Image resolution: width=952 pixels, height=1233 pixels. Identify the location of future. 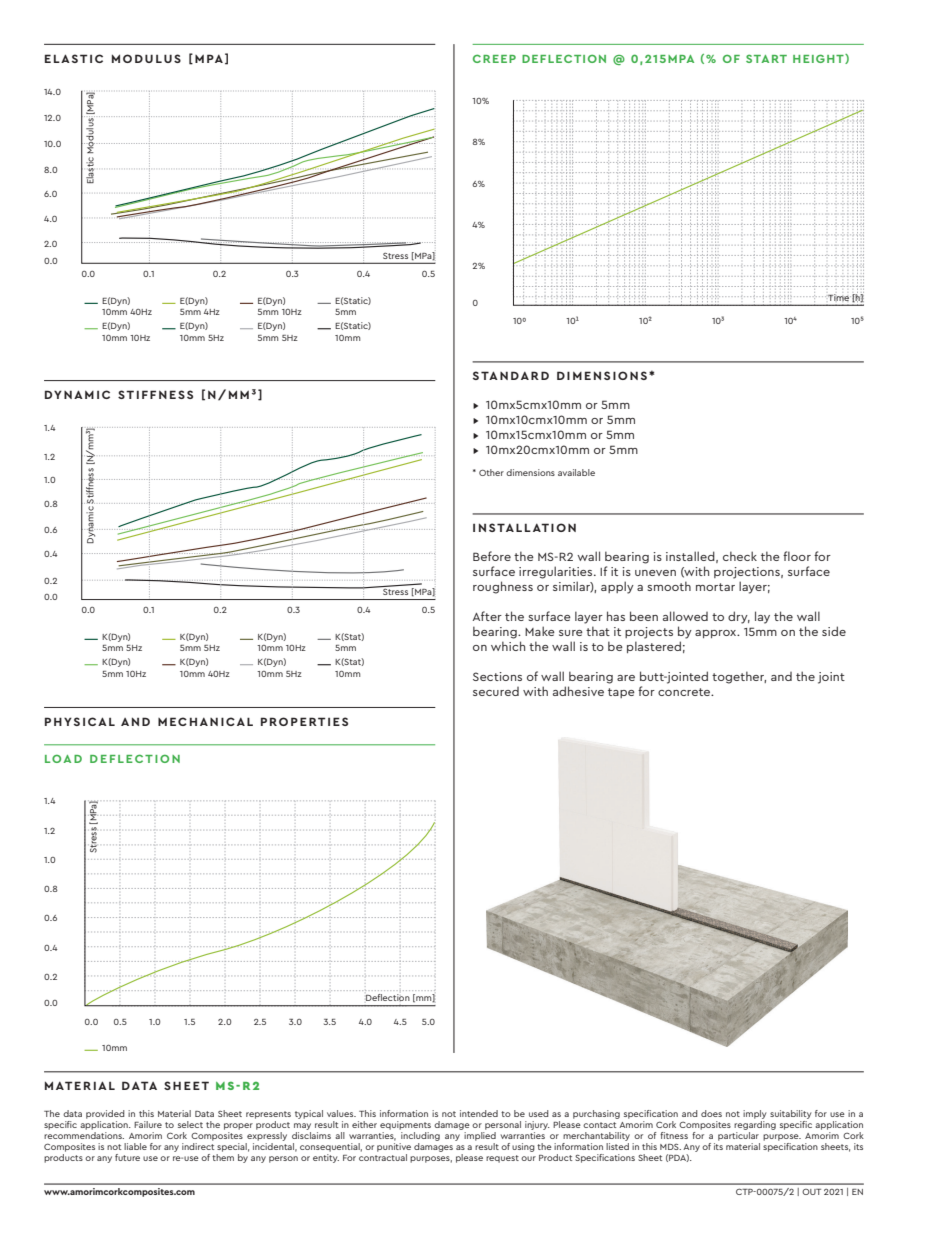
(127, 1157).
